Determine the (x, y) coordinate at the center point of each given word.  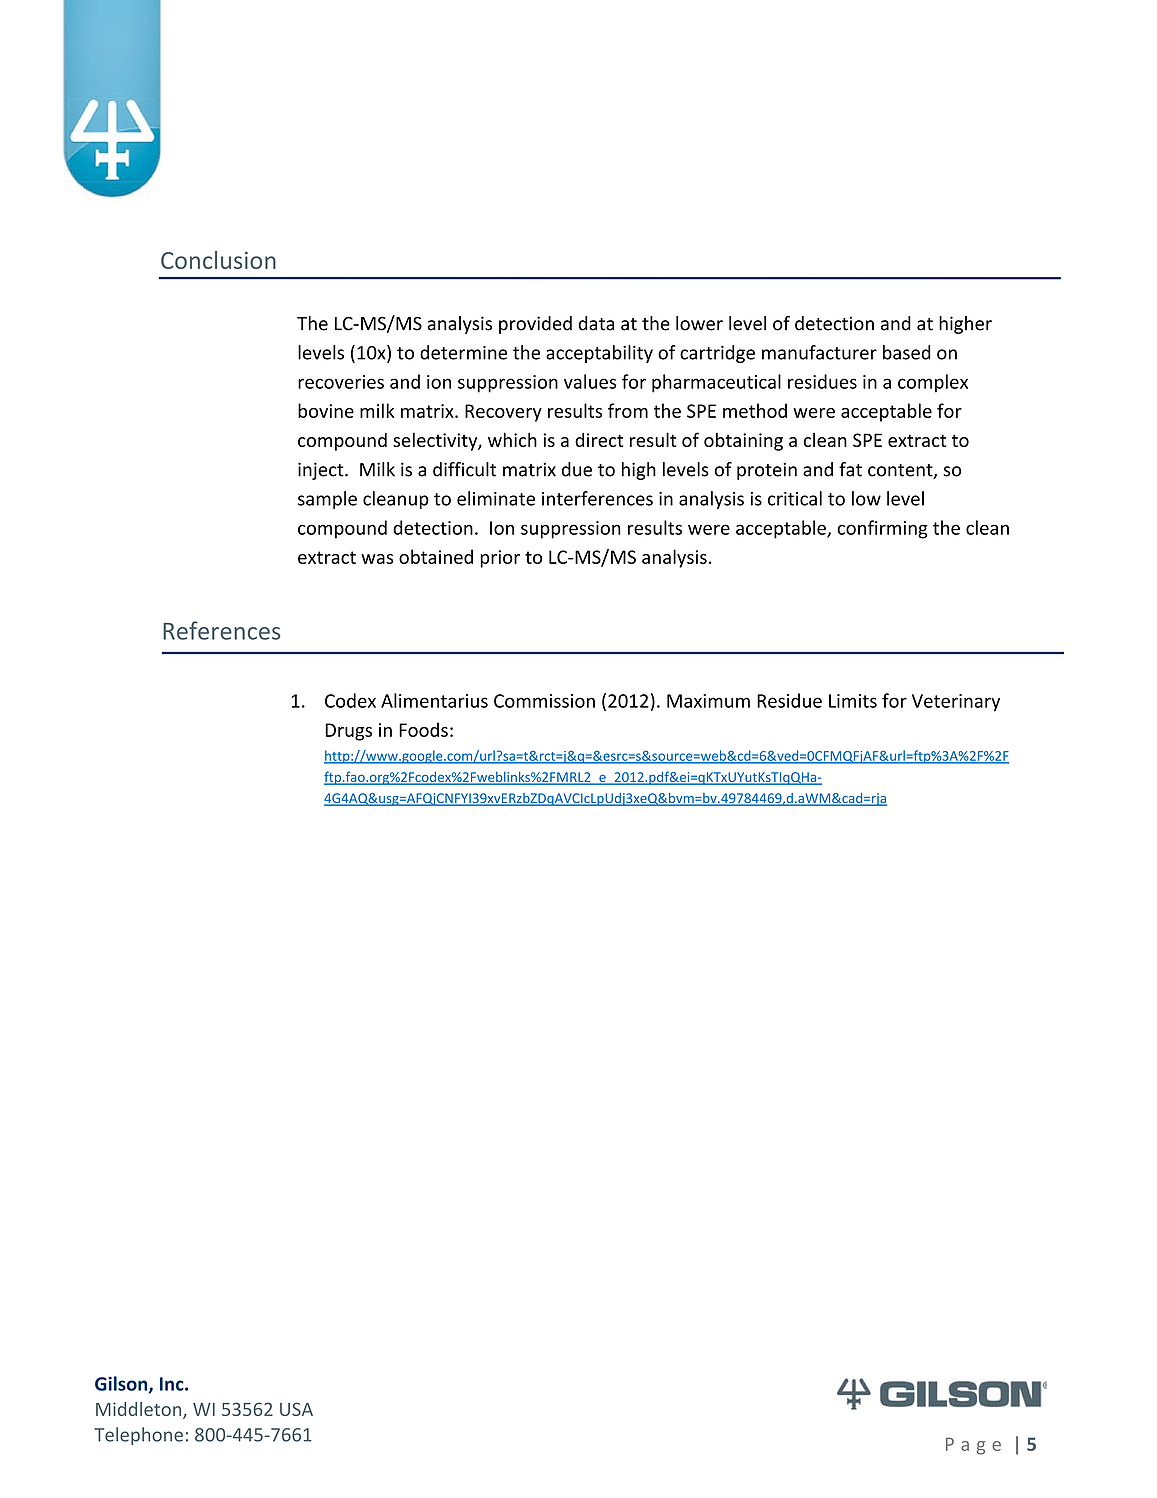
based (907, 352)
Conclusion (218, 260)
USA (296, 1409)
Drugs (348, 732)
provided (535, 325)
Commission (544, 701)
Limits (853, 701)
